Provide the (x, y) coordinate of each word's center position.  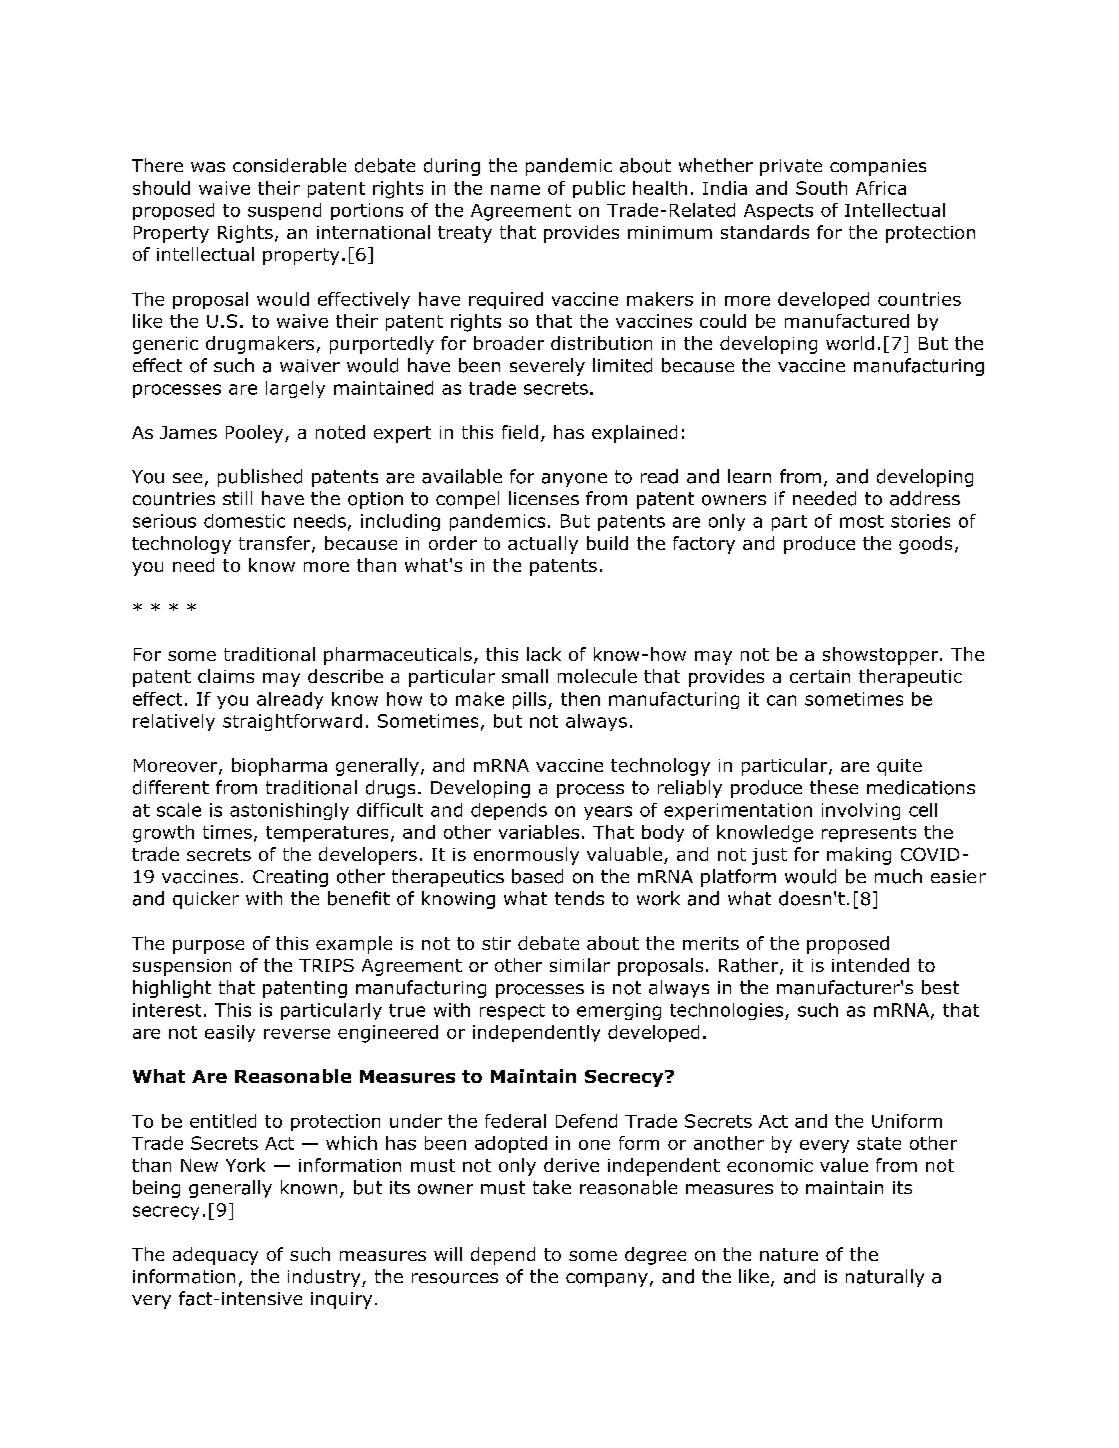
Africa (881, 188)
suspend (284, 211)
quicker (206, 900)
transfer (276, 544)
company (607, 1280)
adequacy (215, 1256)
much (898, 876)
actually (543, 545)
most (862, 521)
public (599, 189)
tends (579, 898)
